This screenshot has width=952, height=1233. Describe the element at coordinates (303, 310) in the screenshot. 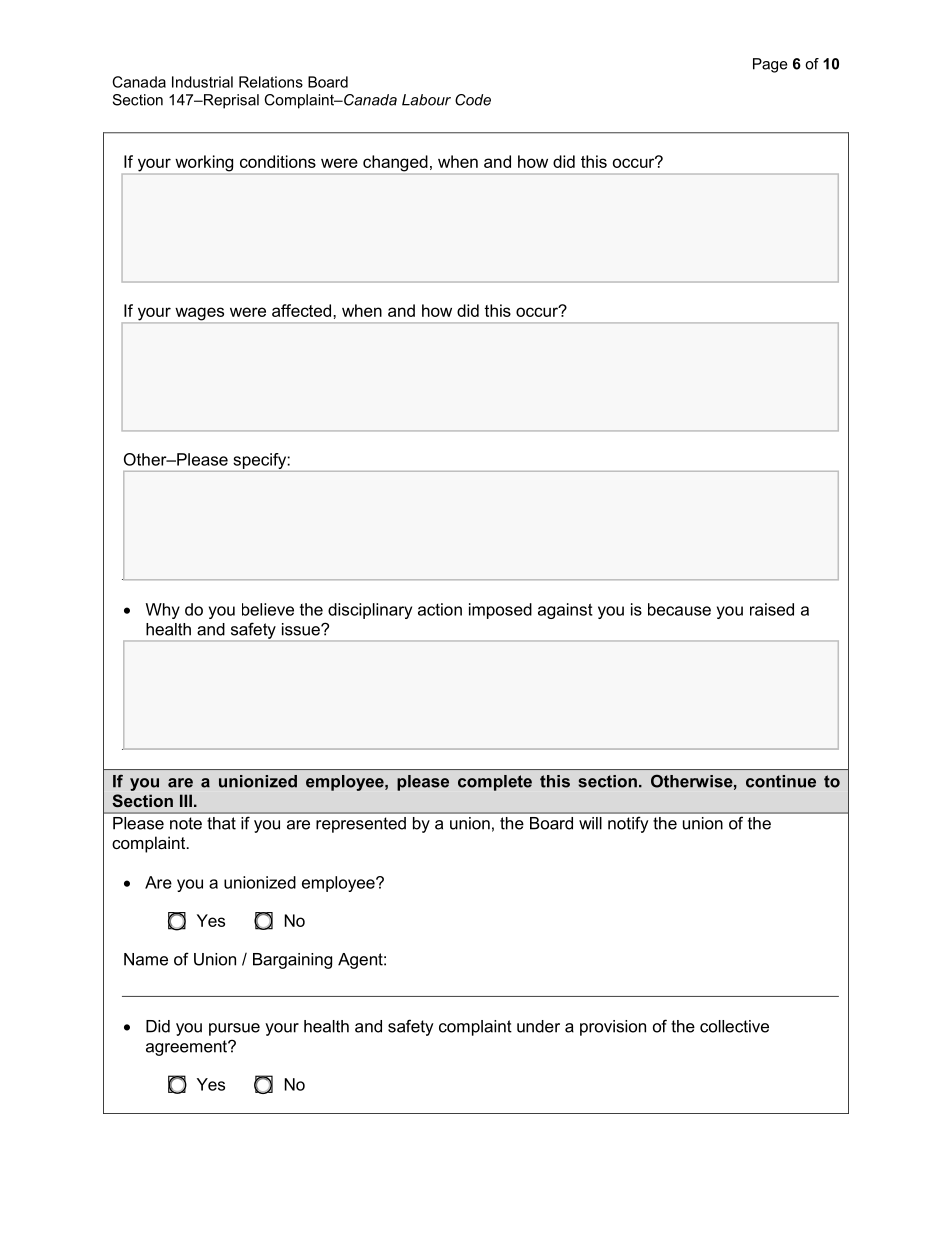

I see `affected` at that location.
